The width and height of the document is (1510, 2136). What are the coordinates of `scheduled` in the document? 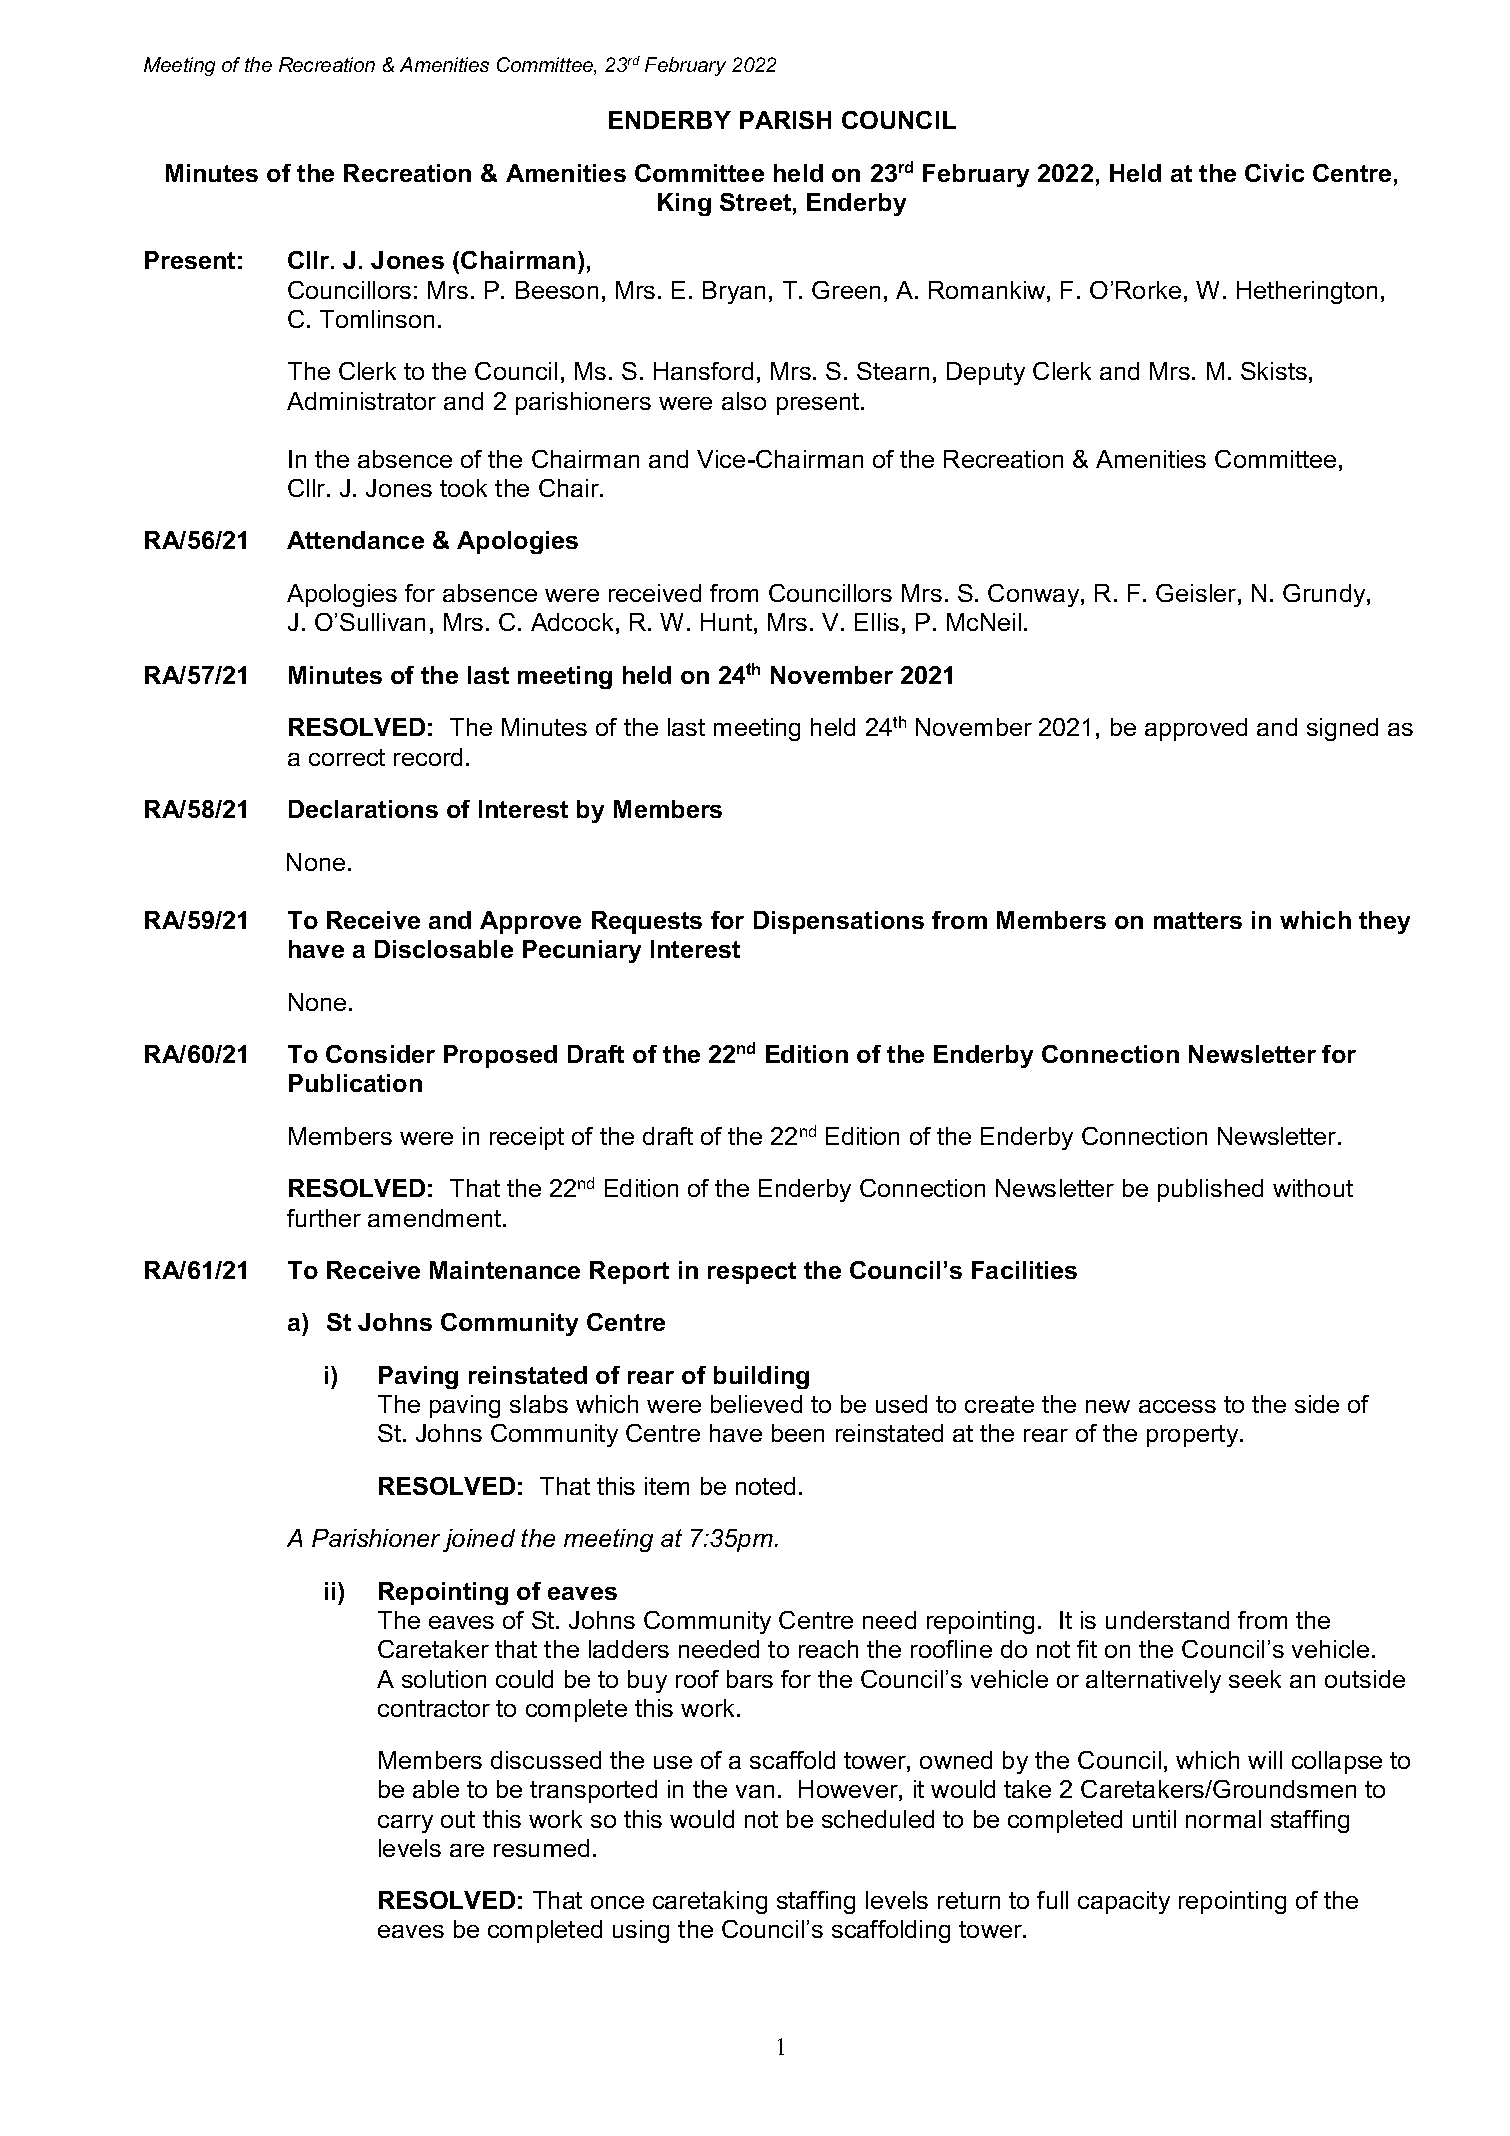 It's located at (878, 1819).
